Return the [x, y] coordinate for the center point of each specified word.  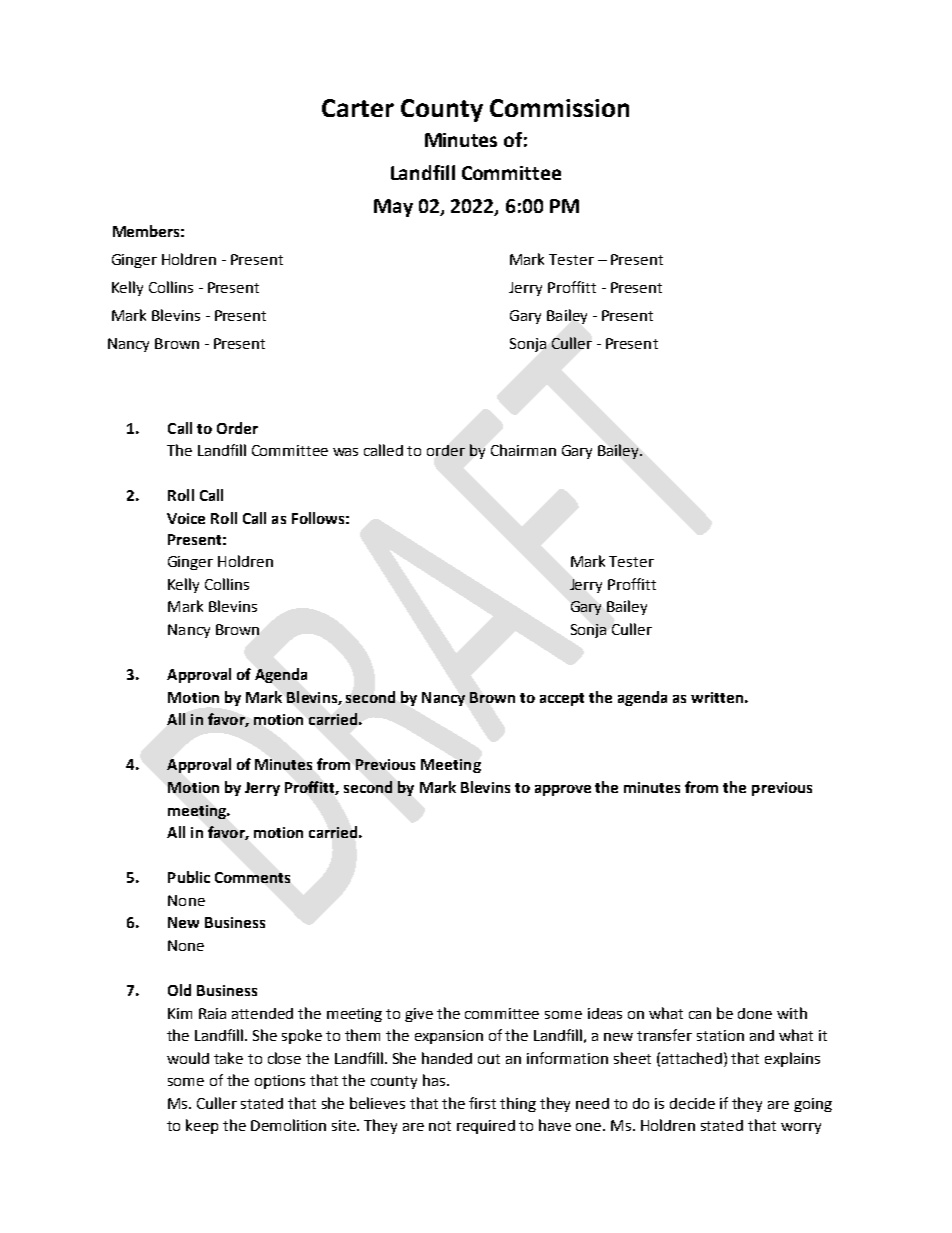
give [419, 1015]
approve [563, 790]
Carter [358, 108]
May [393, 208]
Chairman [523, 450]
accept [562, 699]
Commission [559, 108]
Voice [186, 518]
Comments [252, 877]
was [345, 452]
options [280, 1082]
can [700, 1015]
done [755, 1013]
